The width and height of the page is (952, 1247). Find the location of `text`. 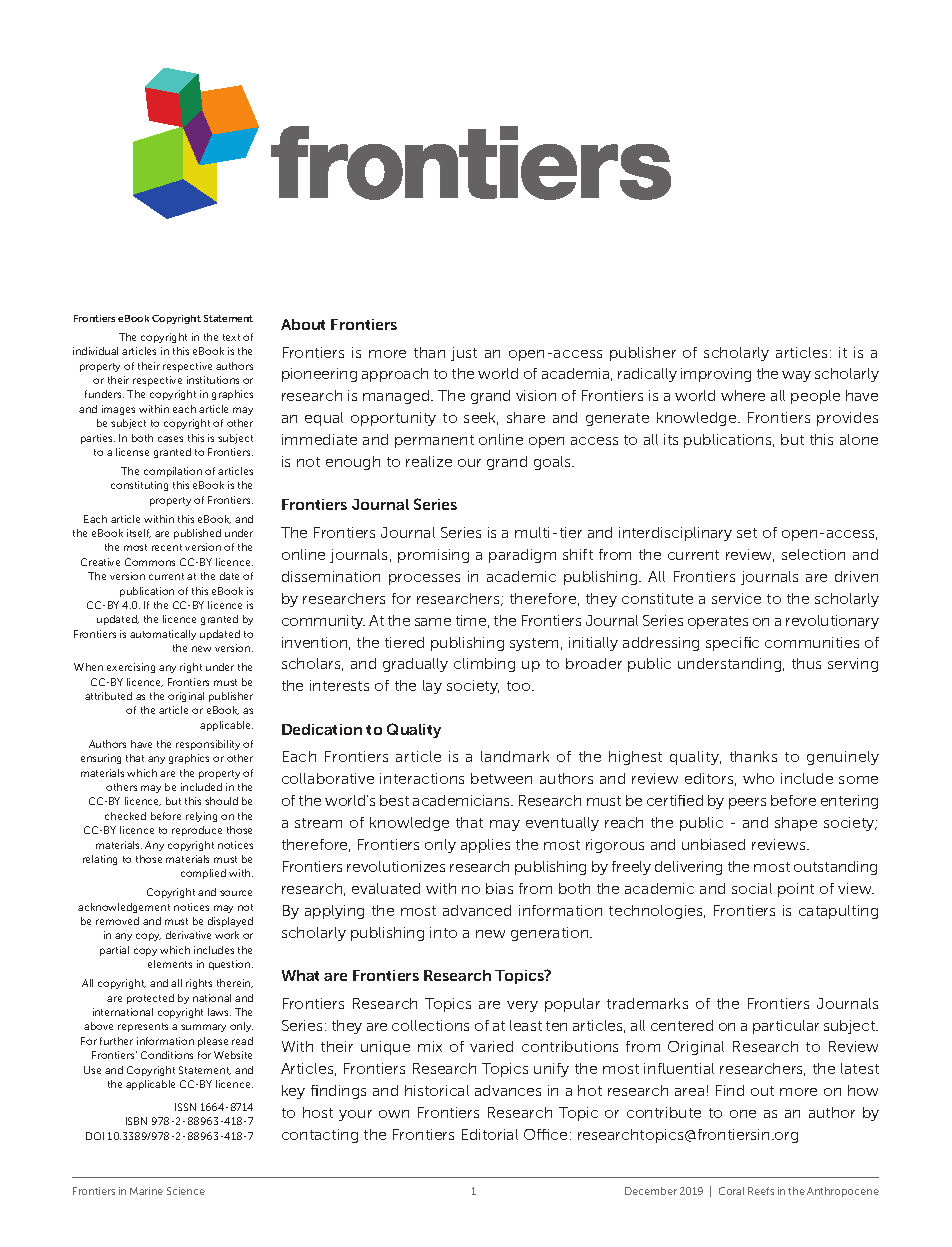

text is located at coordinates (231, 337).
